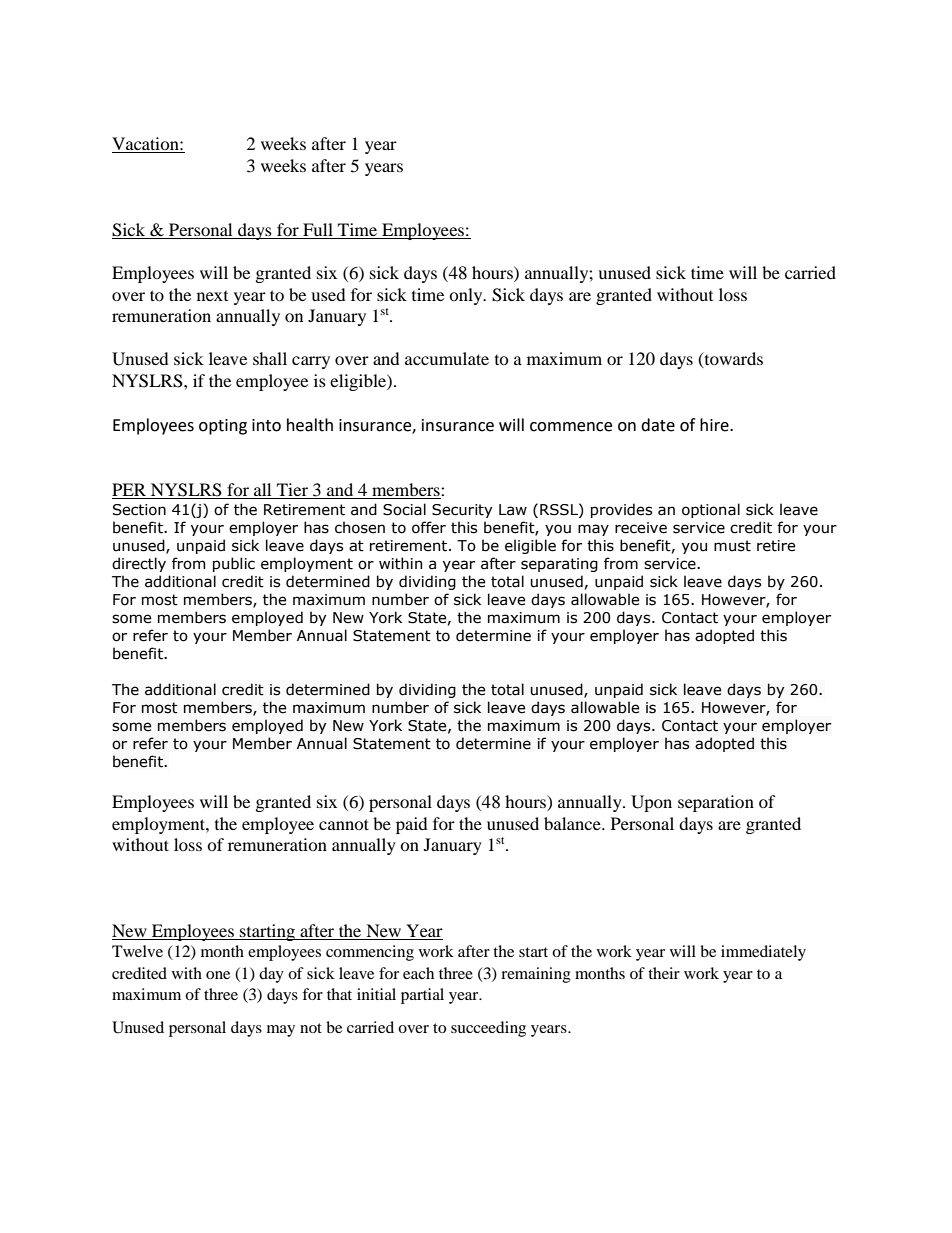 The height and width of the page is (1233, 952). I want to click on hire, so click(715, 425).
